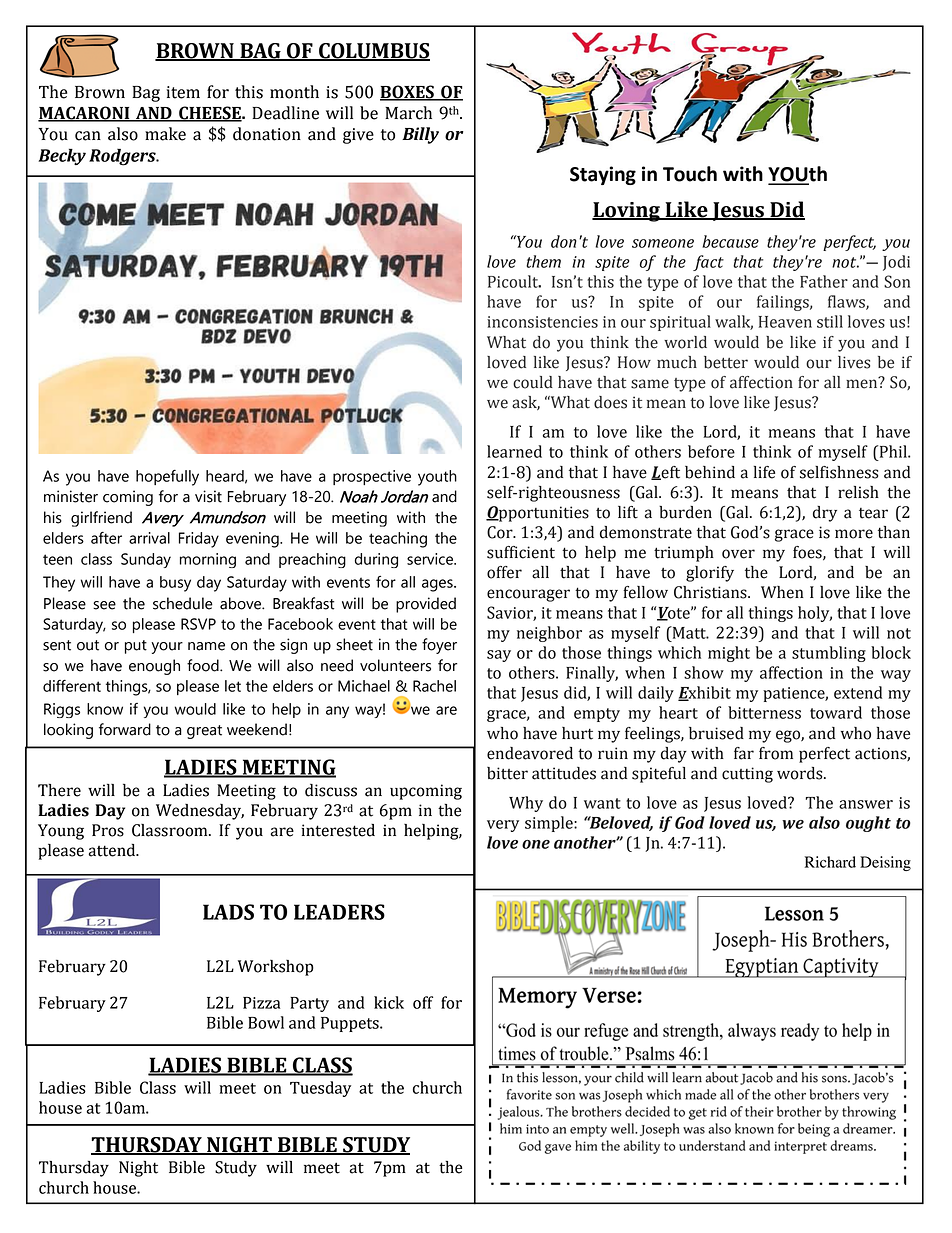 The width and height of the page is (952, 1233). What do you see at coordinates (738, 554) in the page?
I see `over` at bounding box center [738, 554].
